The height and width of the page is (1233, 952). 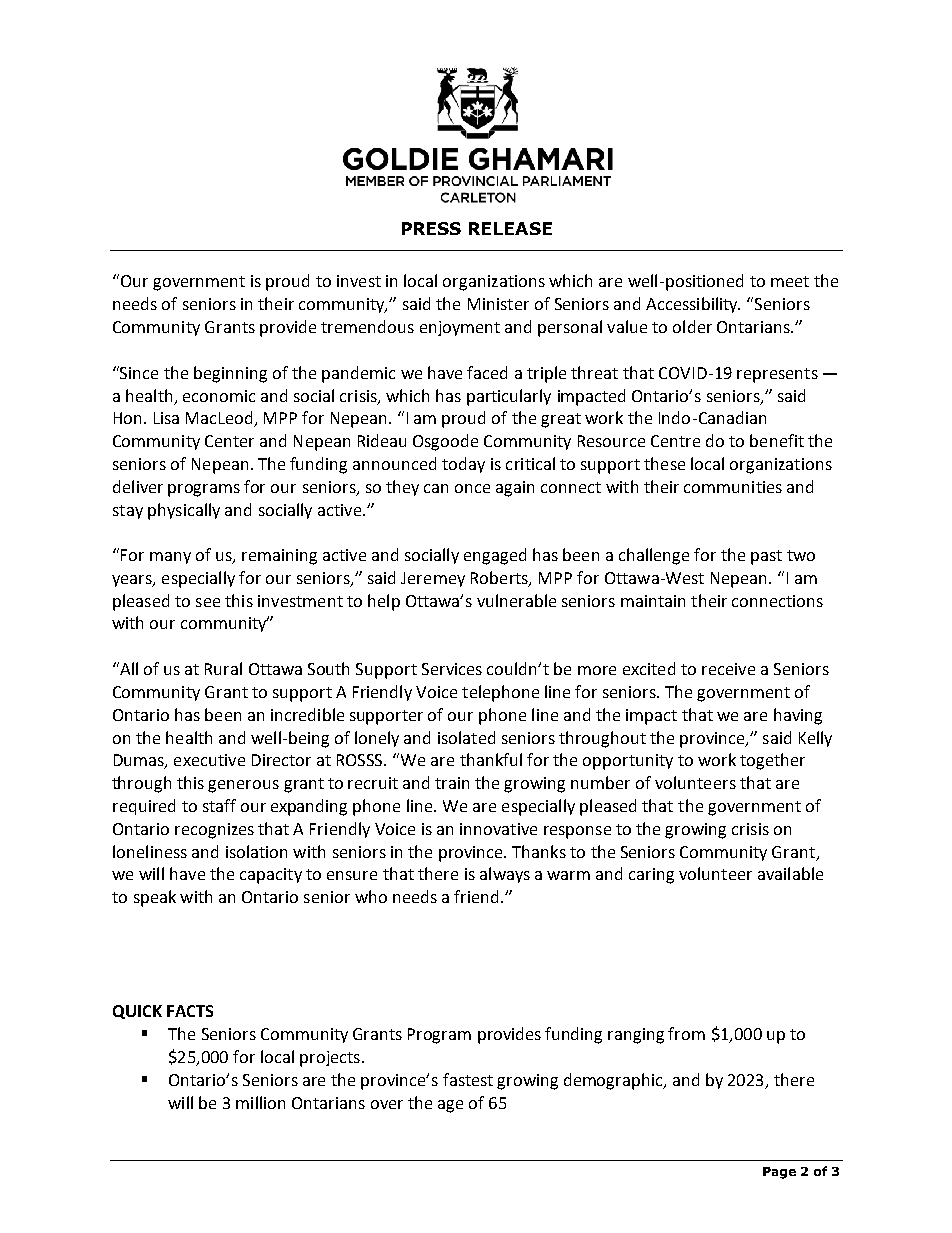 What do you see at coordinates (510, 228) in the page?
I see `RELEASE` at bounding box center [510, 228].
